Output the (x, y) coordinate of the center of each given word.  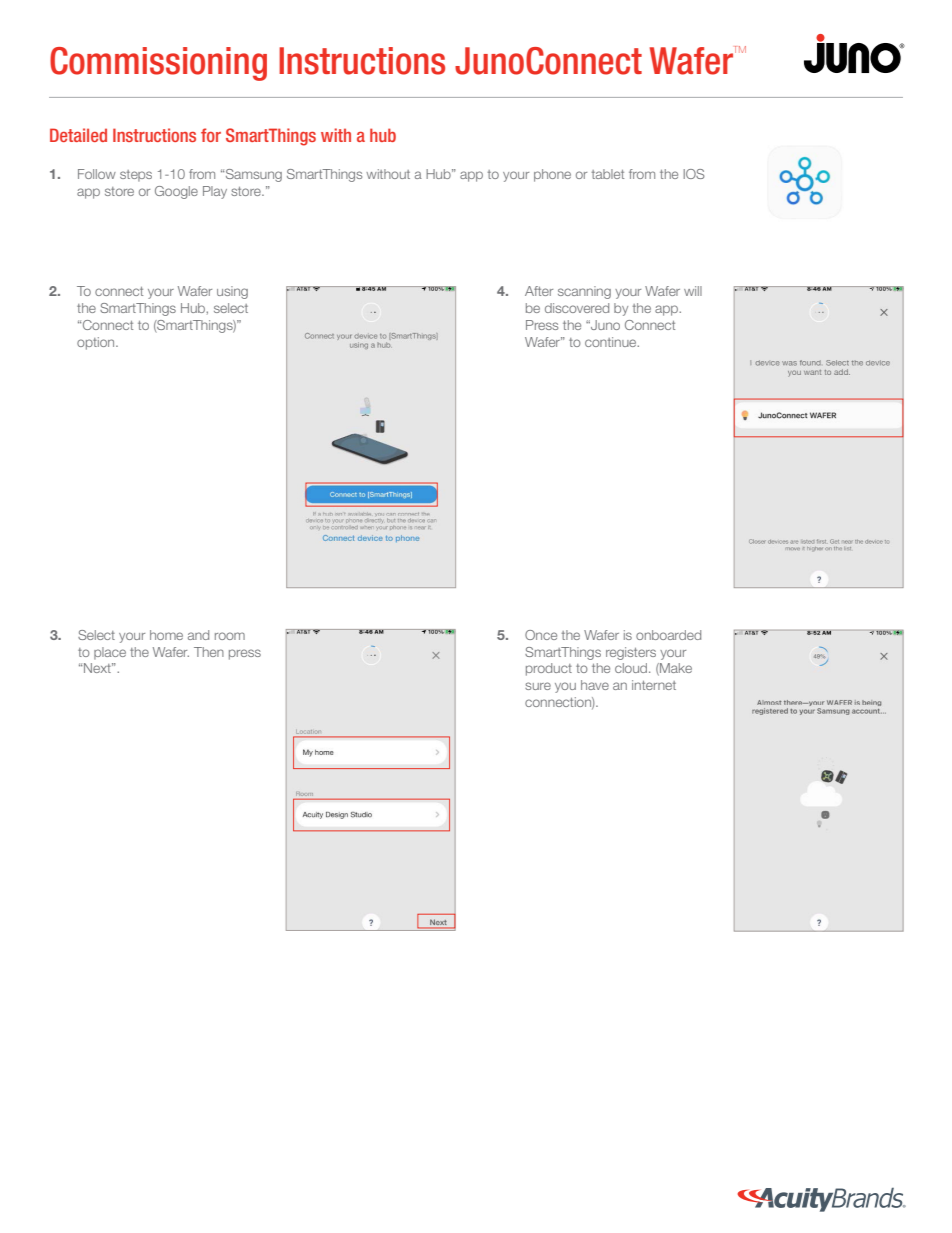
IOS (694, 174)
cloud (632, 668)
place (110, 653)
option (97, 343)
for (211, 135)
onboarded (668, 635)
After (539, 291)
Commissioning (158, 64)
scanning (584, 292)
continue (612, 342)
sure (538, 686)
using (232, 292)
